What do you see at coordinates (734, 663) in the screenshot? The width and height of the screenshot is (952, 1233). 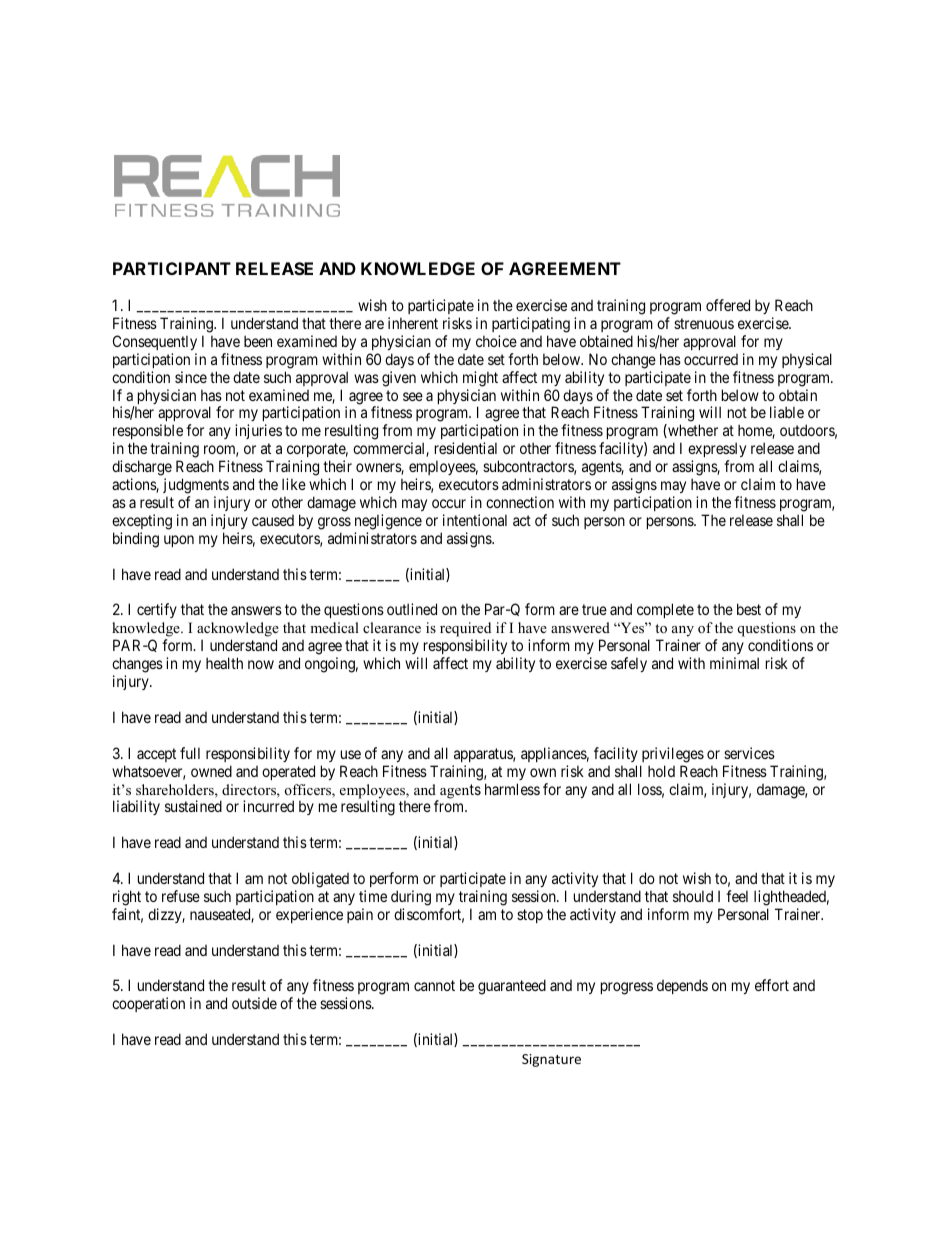 I see `minimal` at bounding box center [734, 663].
